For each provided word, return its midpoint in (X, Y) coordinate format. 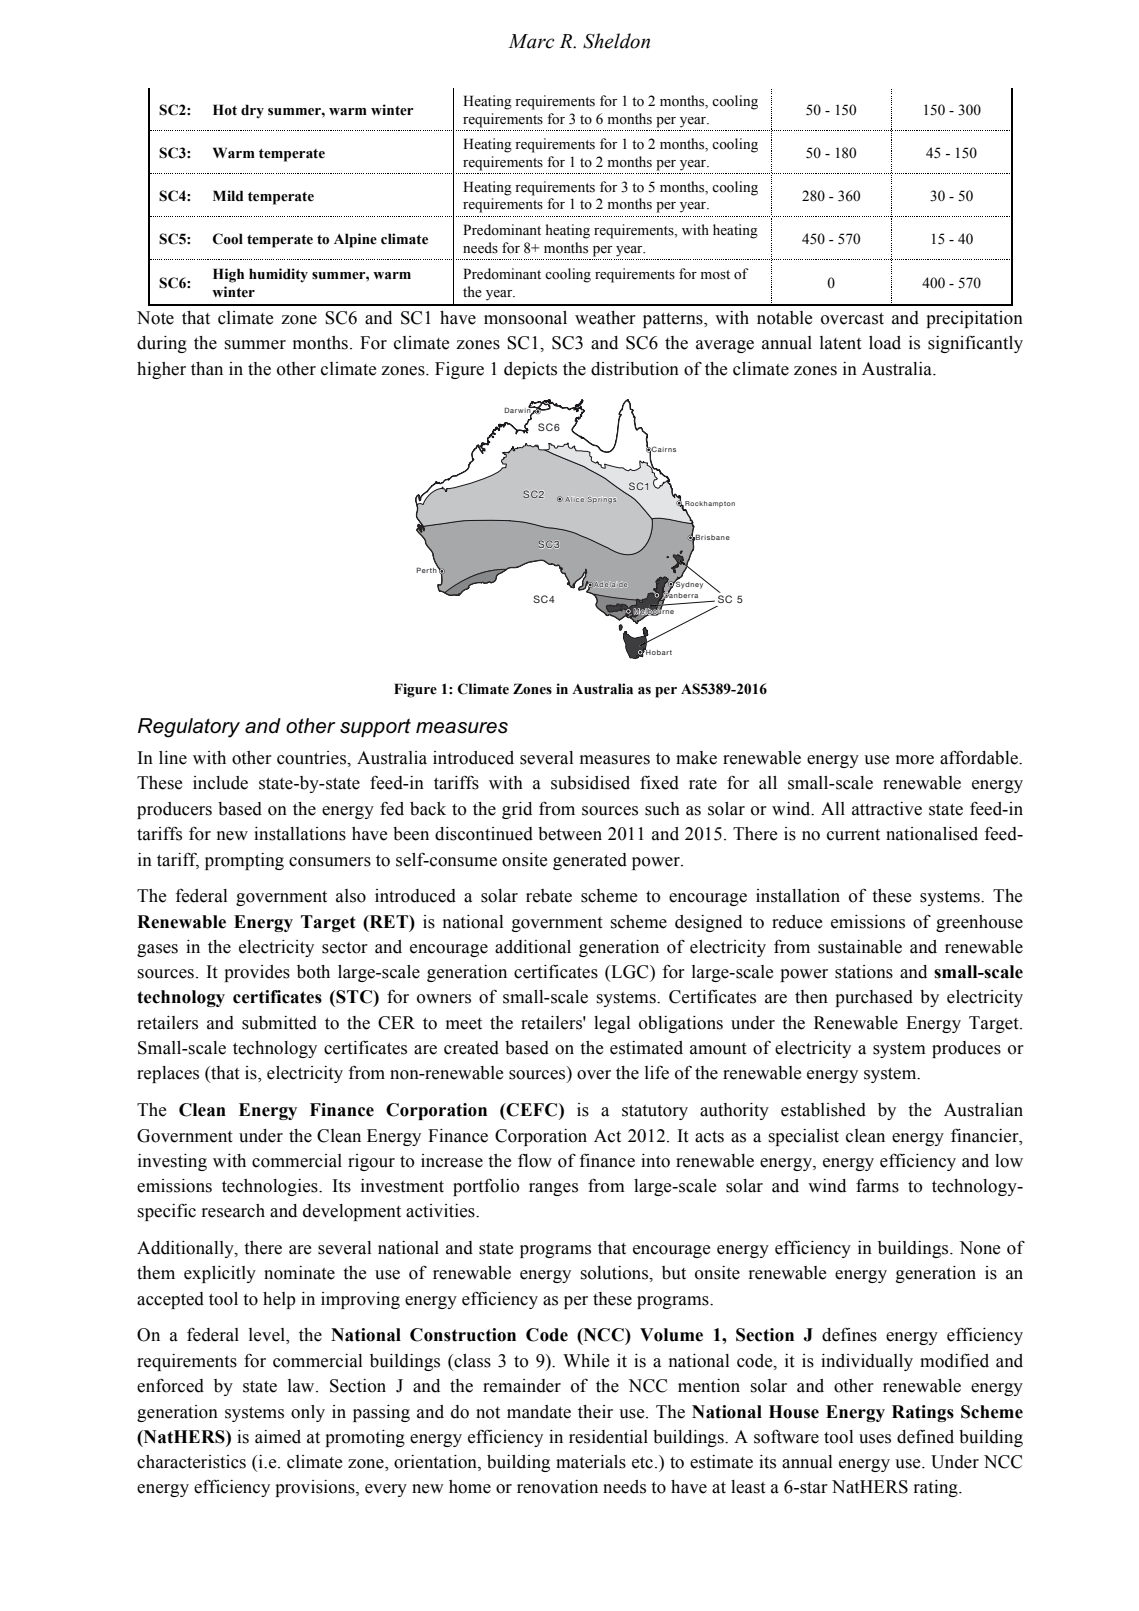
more (915, 760)
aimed (278, 1437)
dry (252, 111)
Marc (531, 41)
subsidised (590, 783)
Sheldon (616, 41)
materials (591, 1462)
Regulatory (189, 728)
